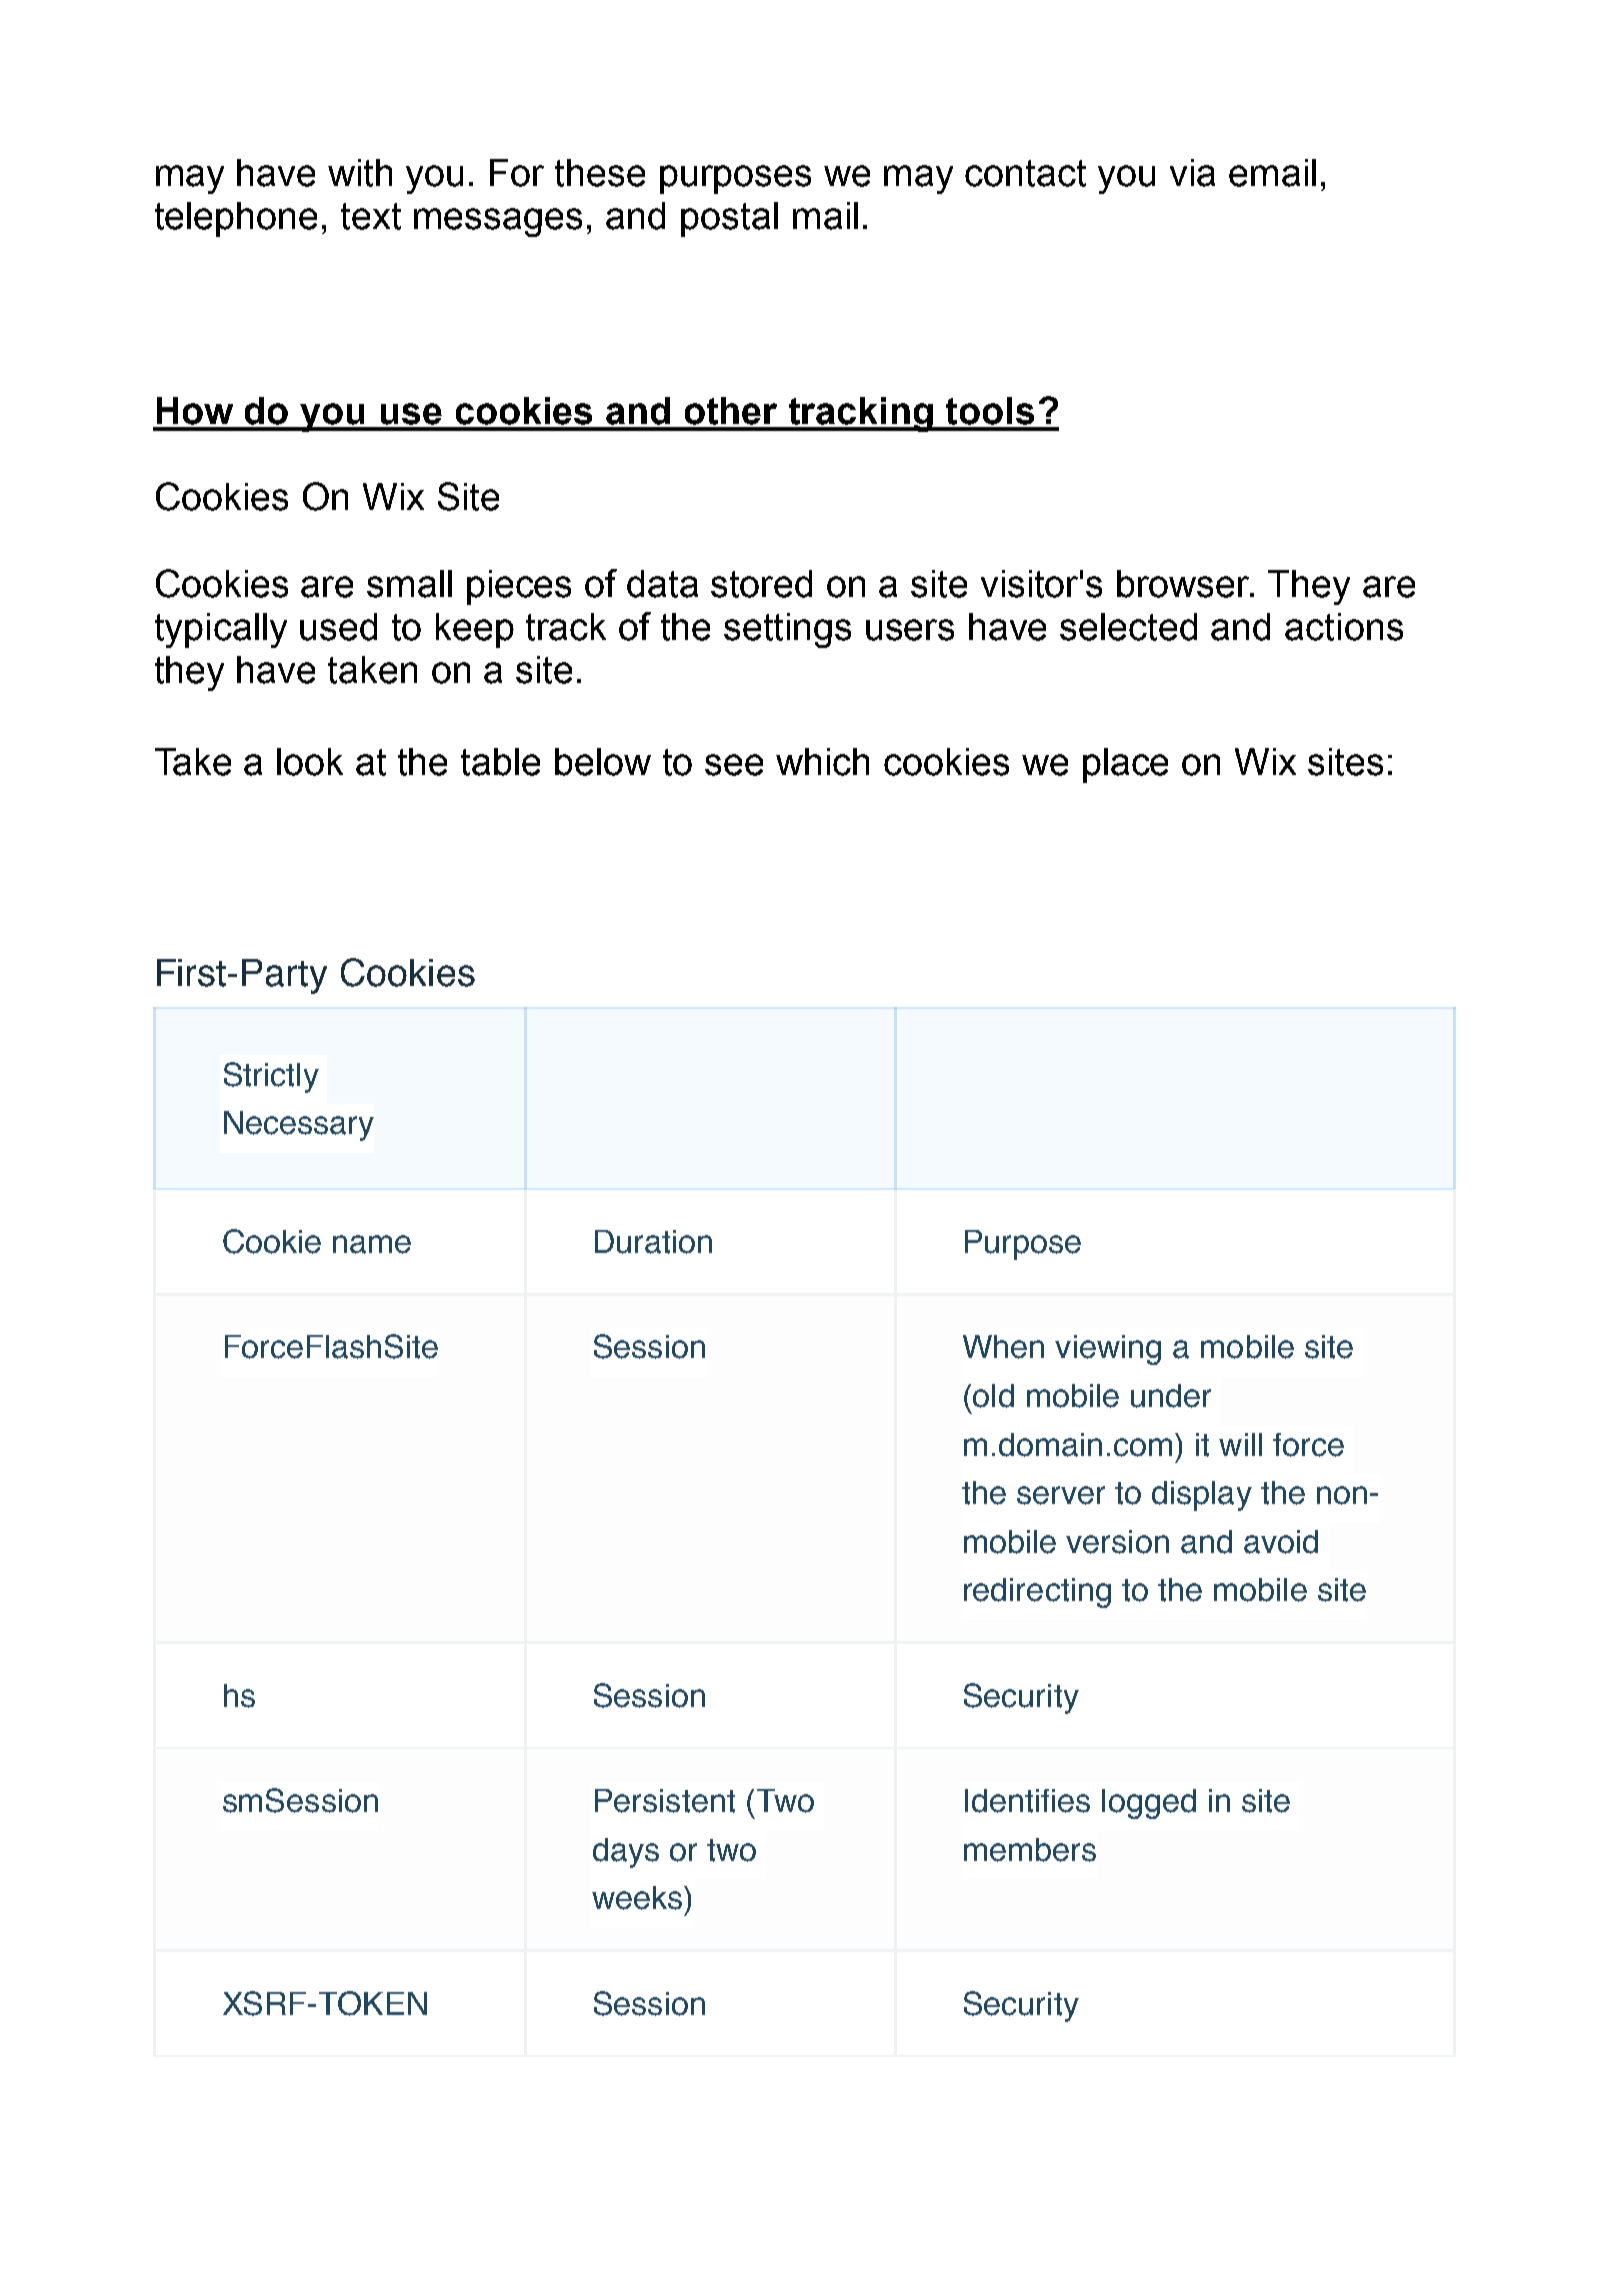 The image size is (1608, 2274). Describe the element at coordinates (1185, 584) in the screenshot. I see `browser` at that location.
